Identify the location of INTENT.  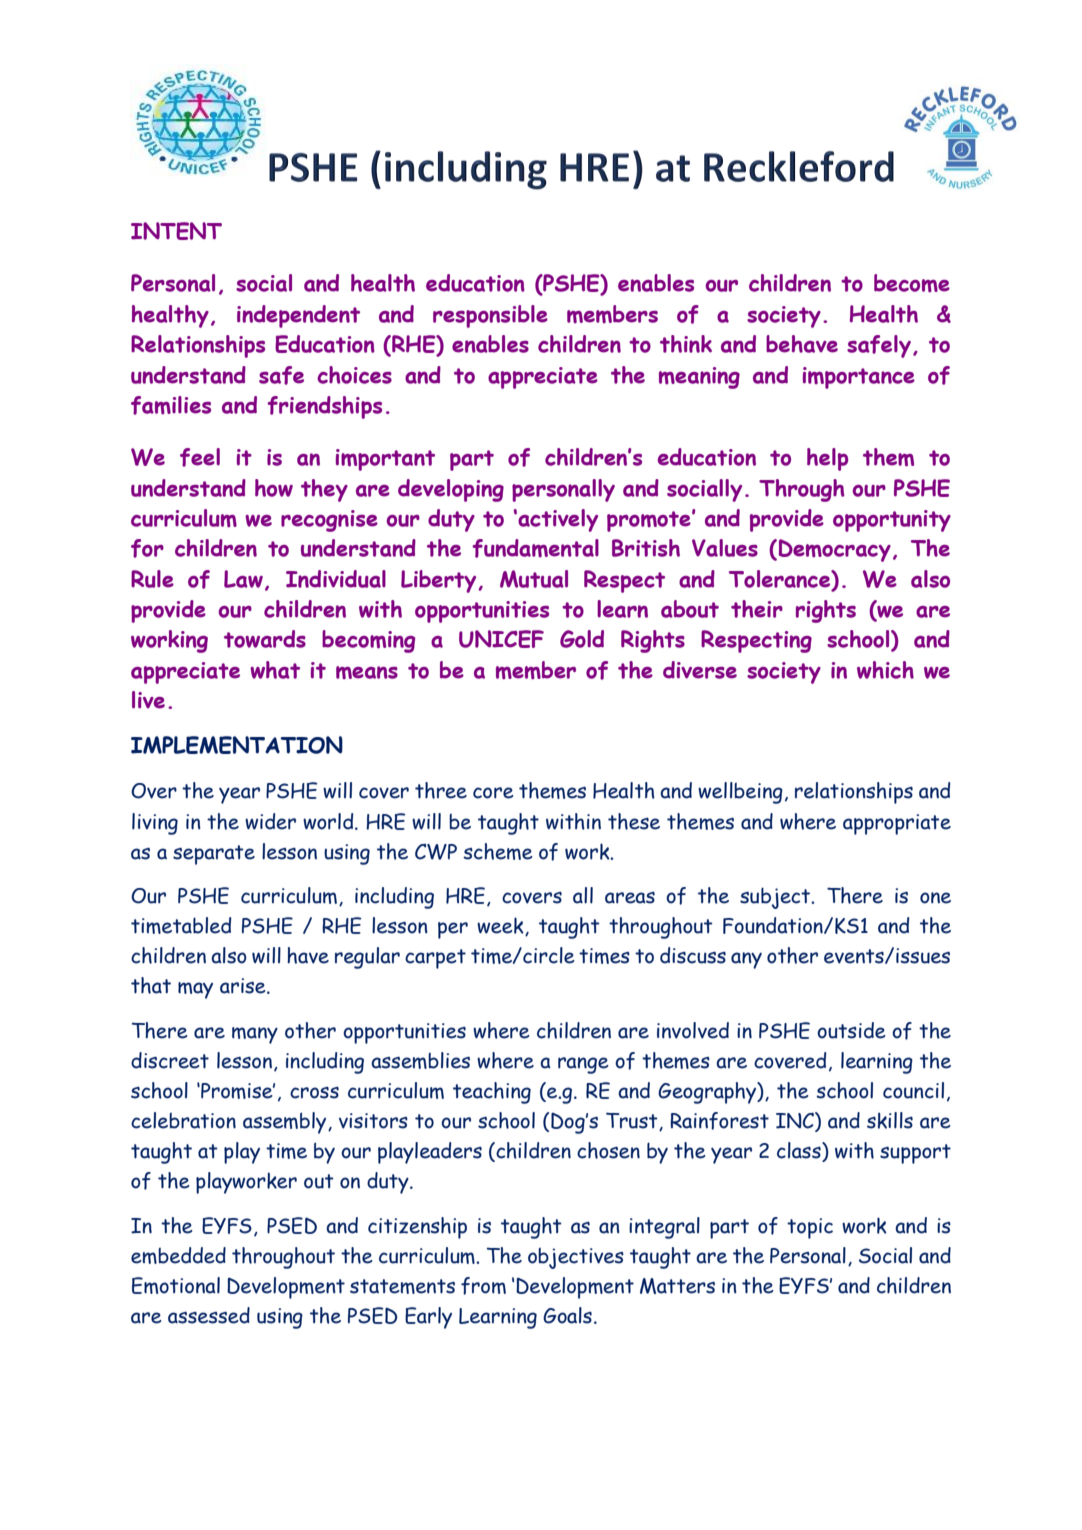
(176, 231).
